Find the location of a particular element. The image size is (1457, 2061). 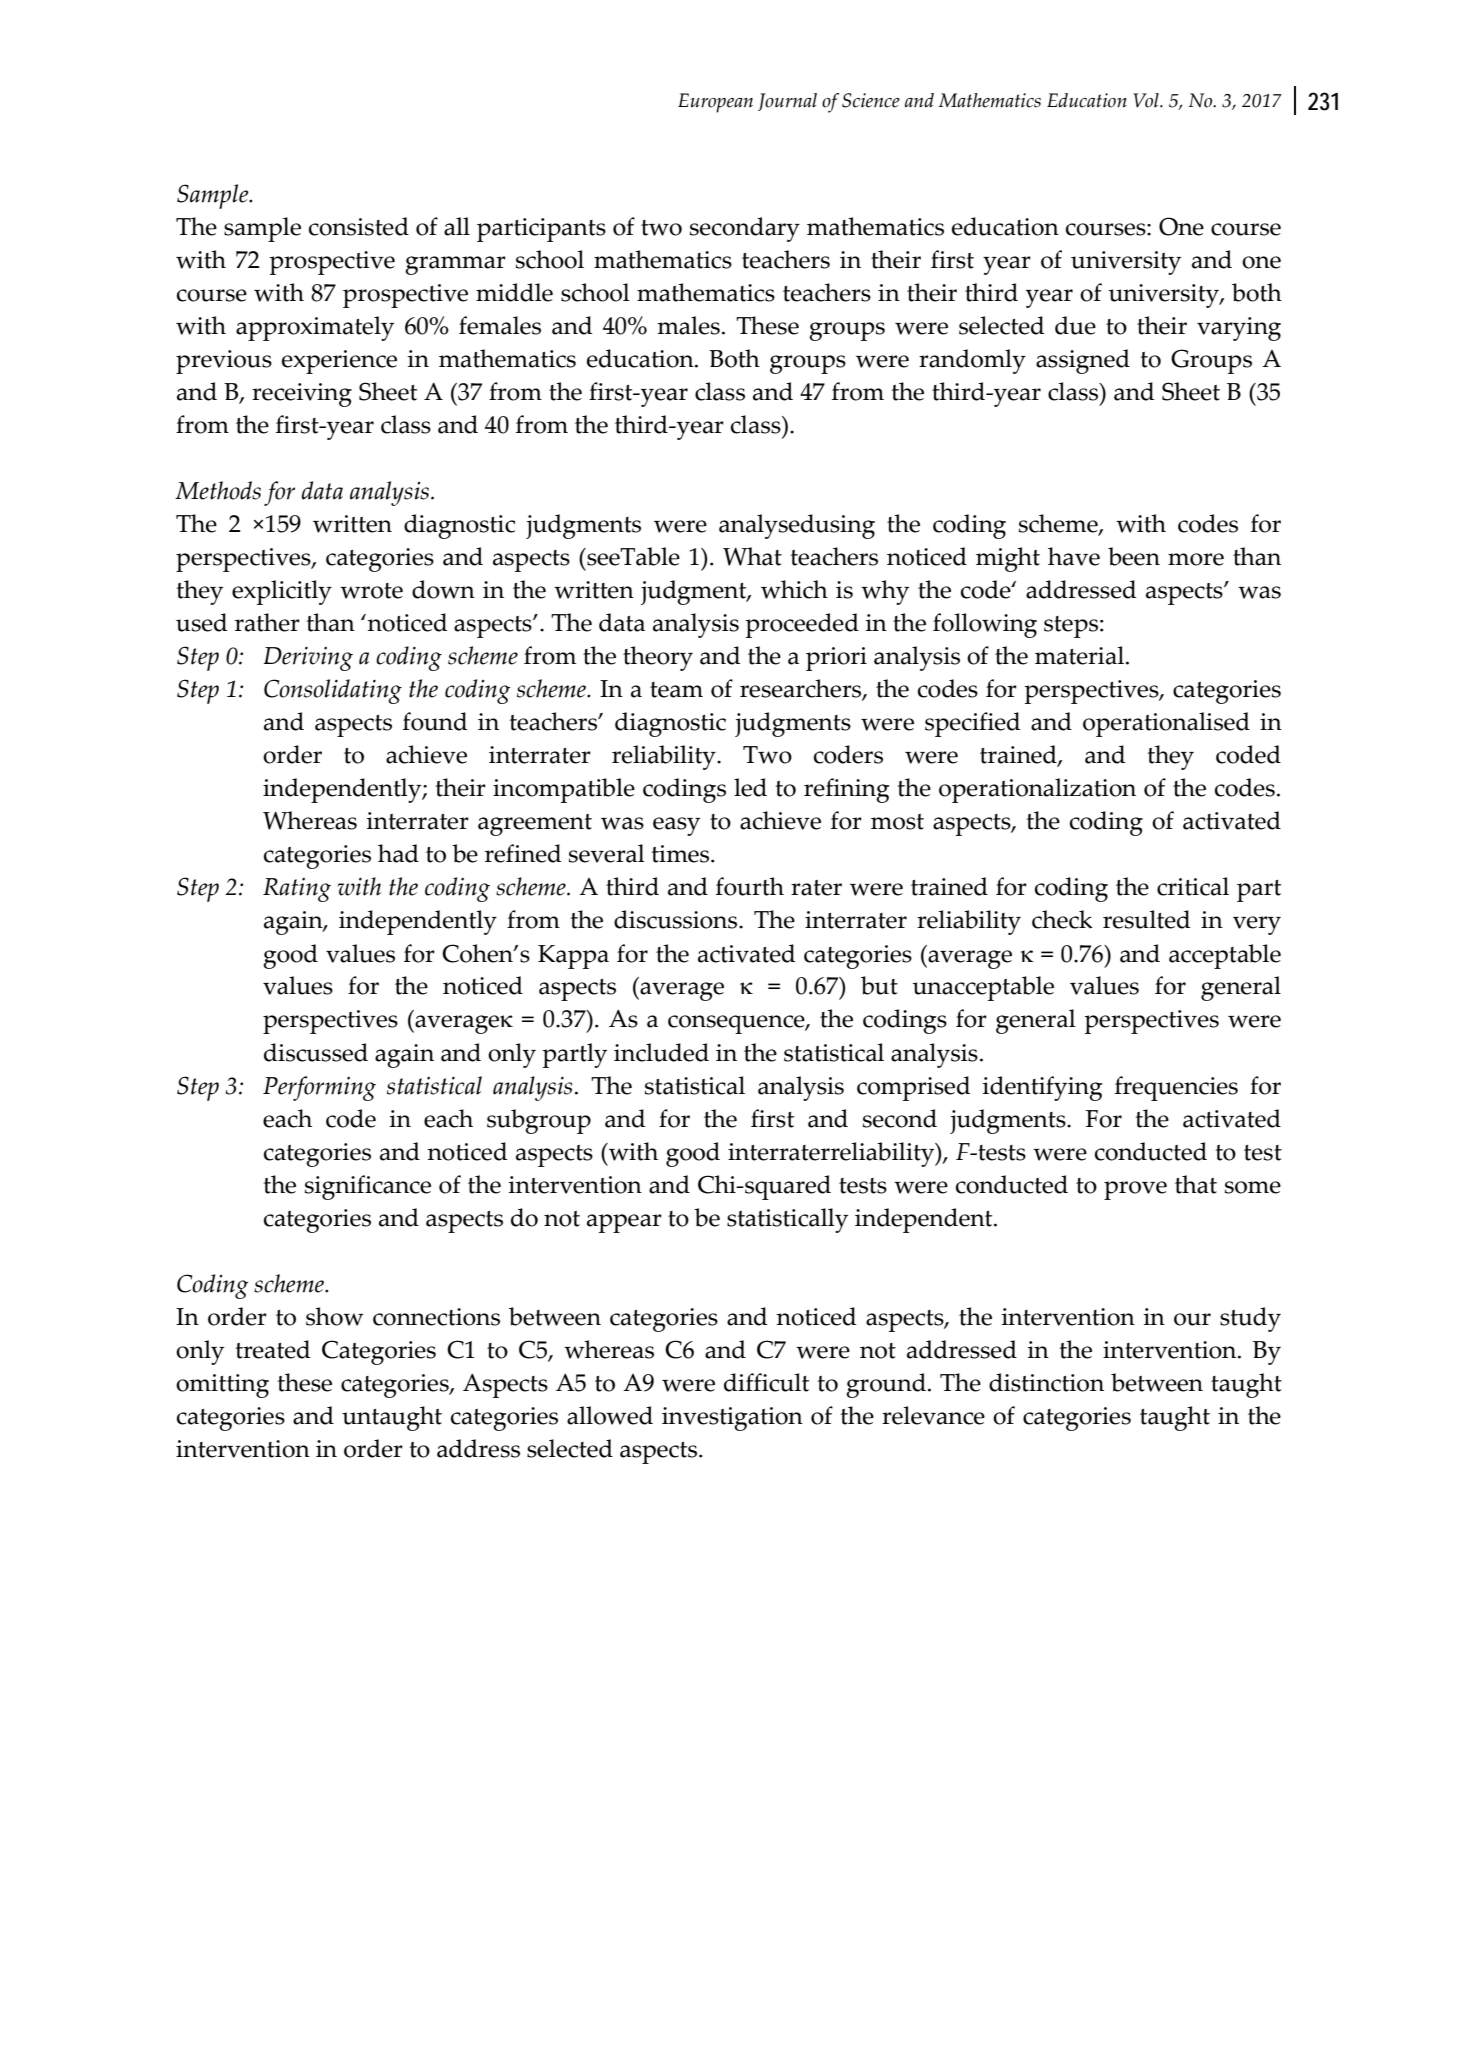

difficult is located at coordinates (766, 1382).
